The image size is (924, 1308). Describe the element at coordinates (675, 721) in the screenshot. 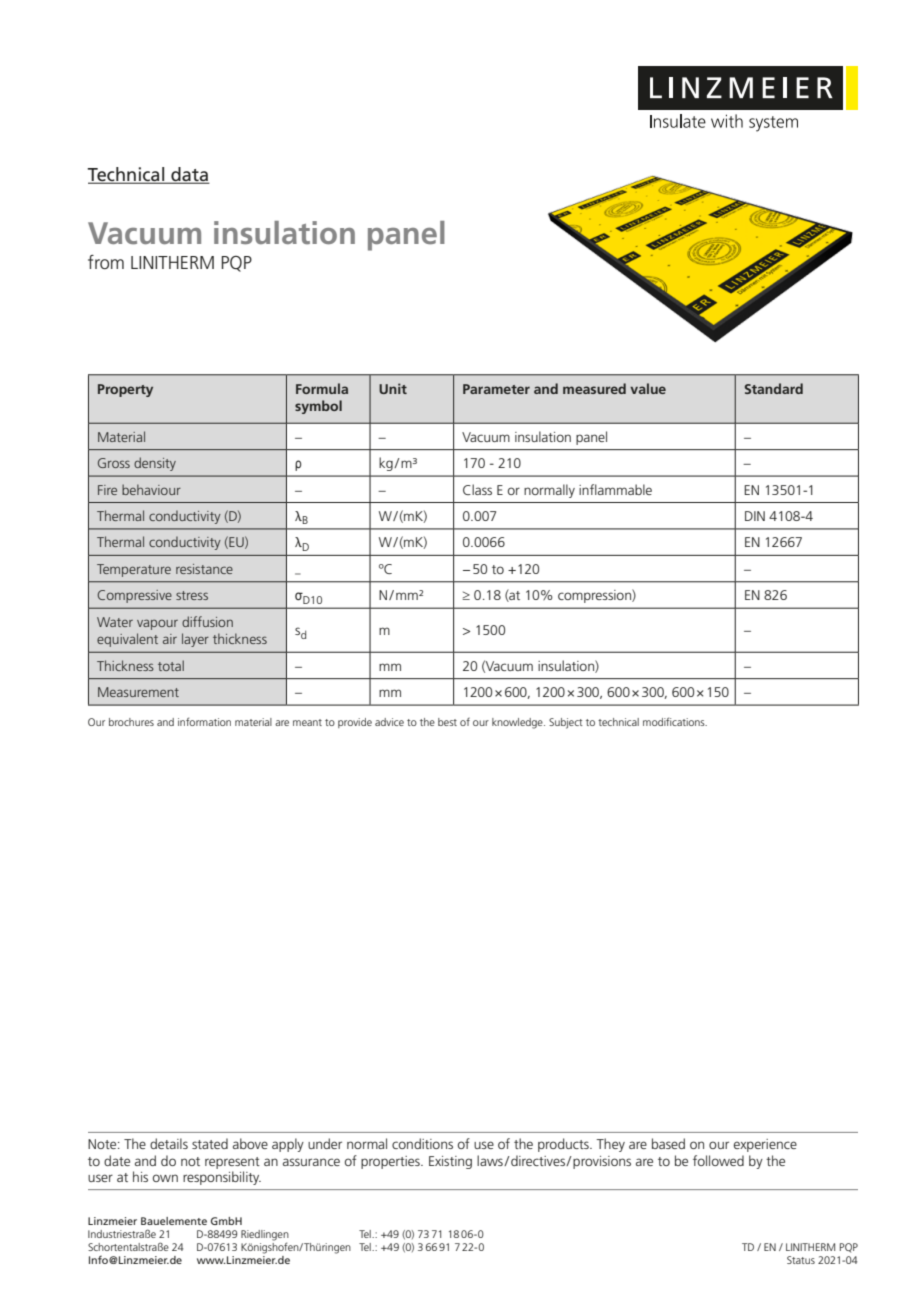

I see `modifications` at that location.
